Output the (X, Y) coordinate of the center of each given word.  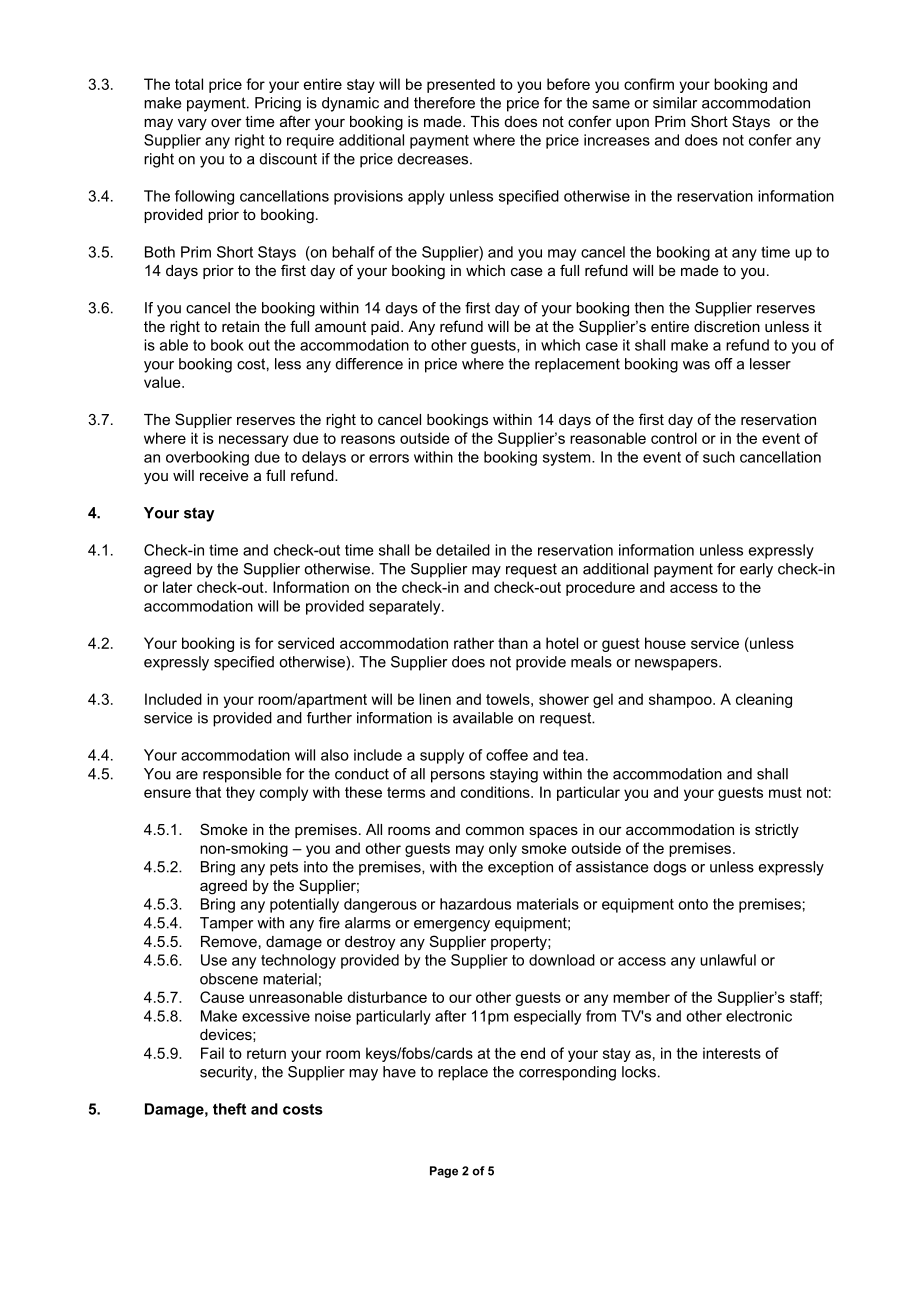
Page (444, 1172)
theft (229, 1109)
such (719, 457)
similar (675, 103)
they (240, 793)
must (785, 792)
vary (192, 124)
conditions (496, 792)
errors (389, 458)
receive (224, 475)
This (485, 121)
